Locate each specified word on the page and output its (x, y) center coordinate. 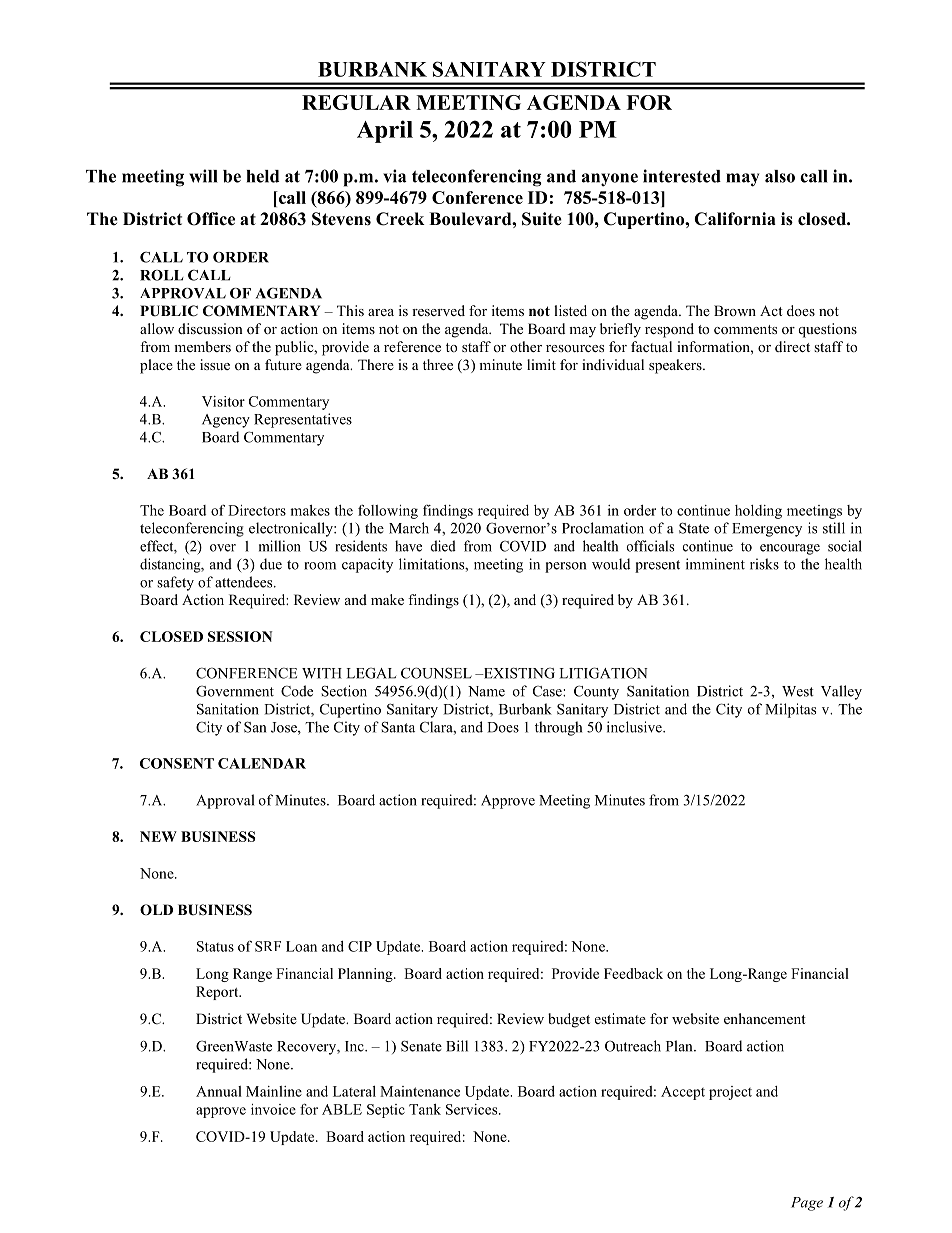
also (780, 176)
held (263, 176)
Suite (542, 219)
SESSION (240, 636)
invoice (273, 1109)
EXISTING (518, 673)
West (798, 691)
